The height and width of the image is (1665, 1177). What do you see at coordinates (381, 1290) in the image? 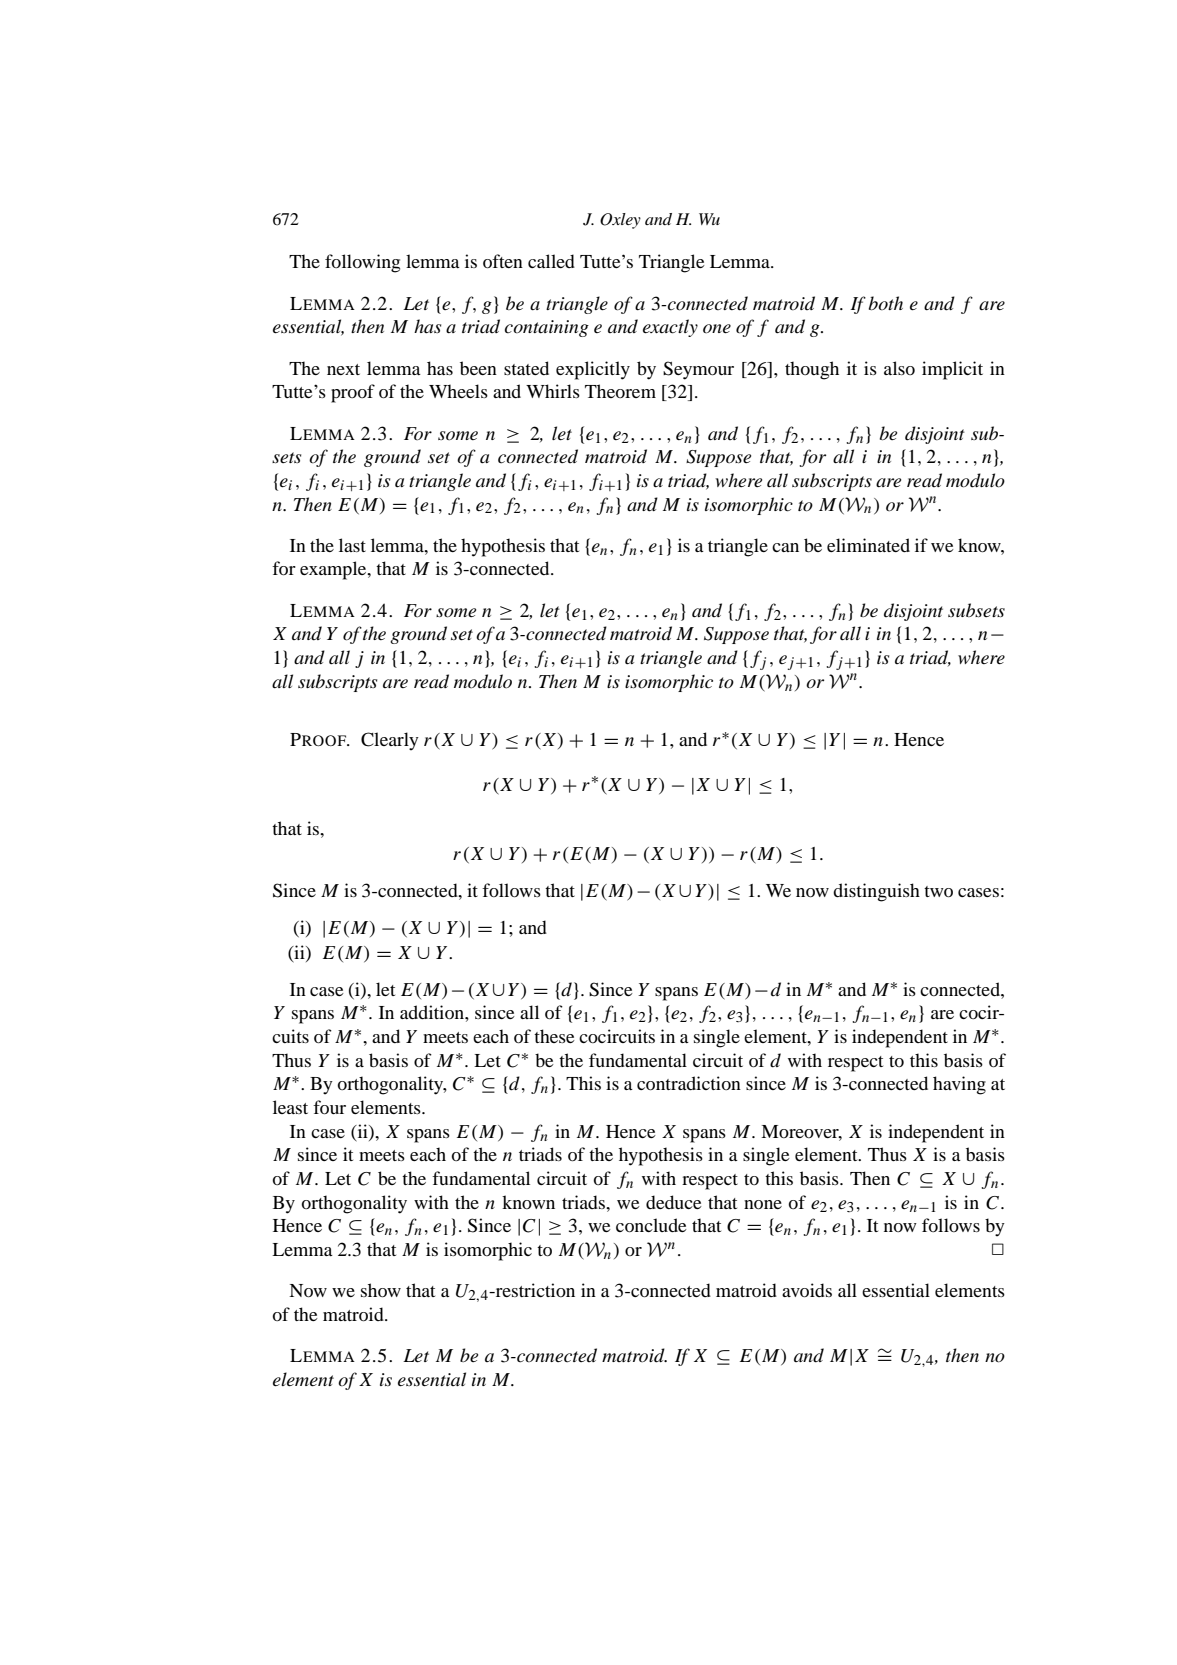
I see `show` at bounding box center [381, 1290].
